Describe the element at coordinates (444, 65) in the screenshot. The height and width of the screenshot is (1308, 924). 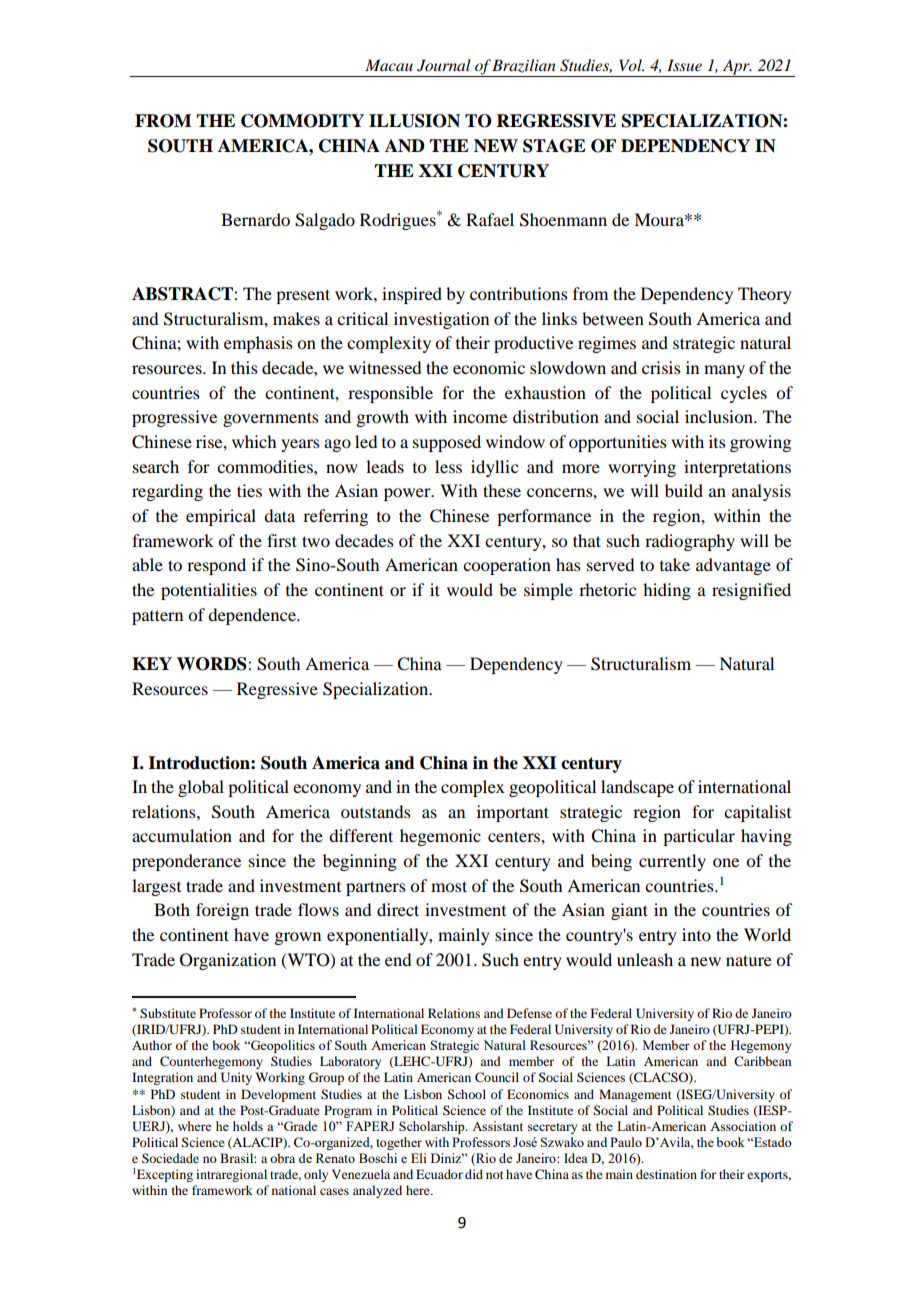
I see `Journal` at that location.
